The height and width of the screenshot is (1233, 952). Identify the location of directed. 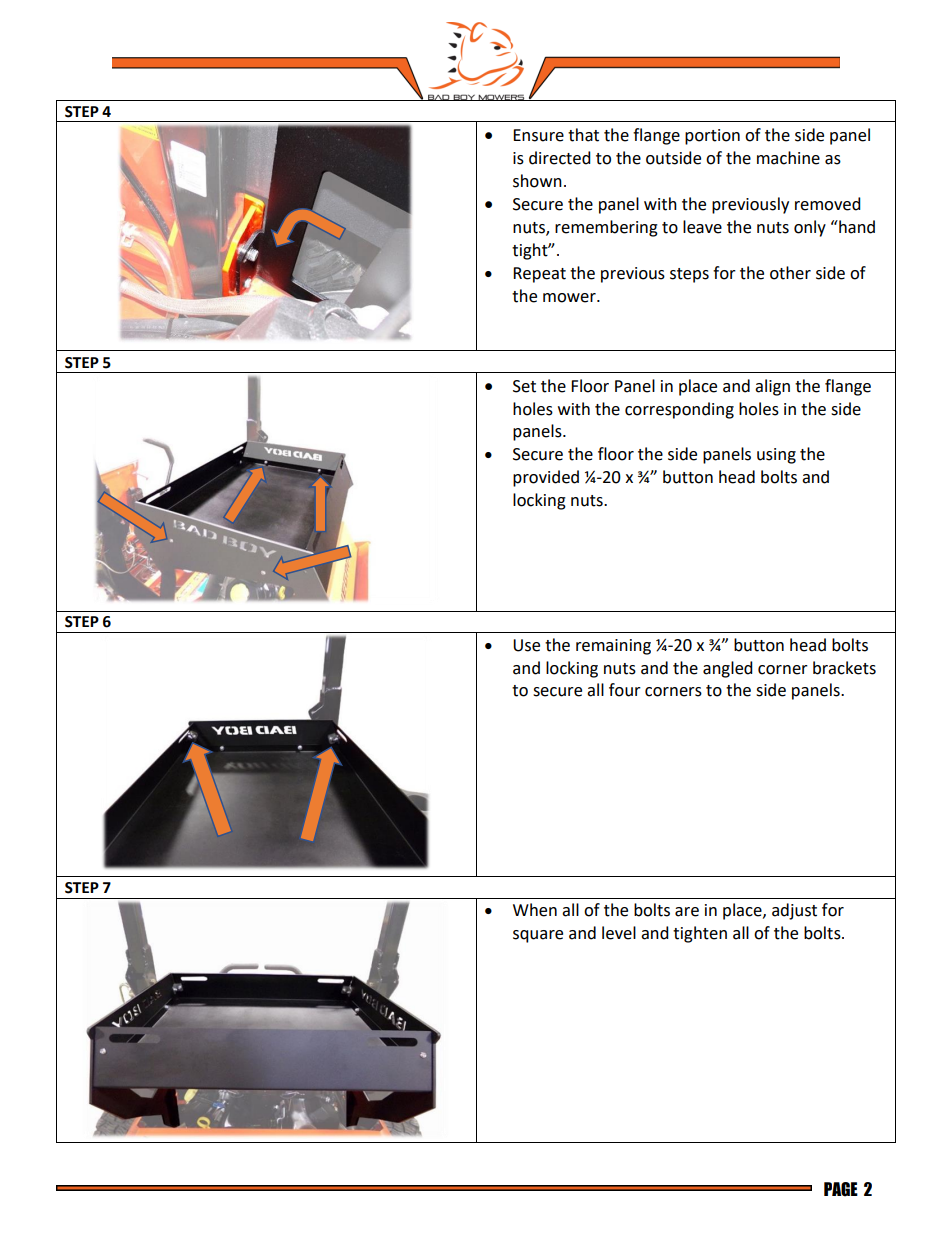
(560, 158).
